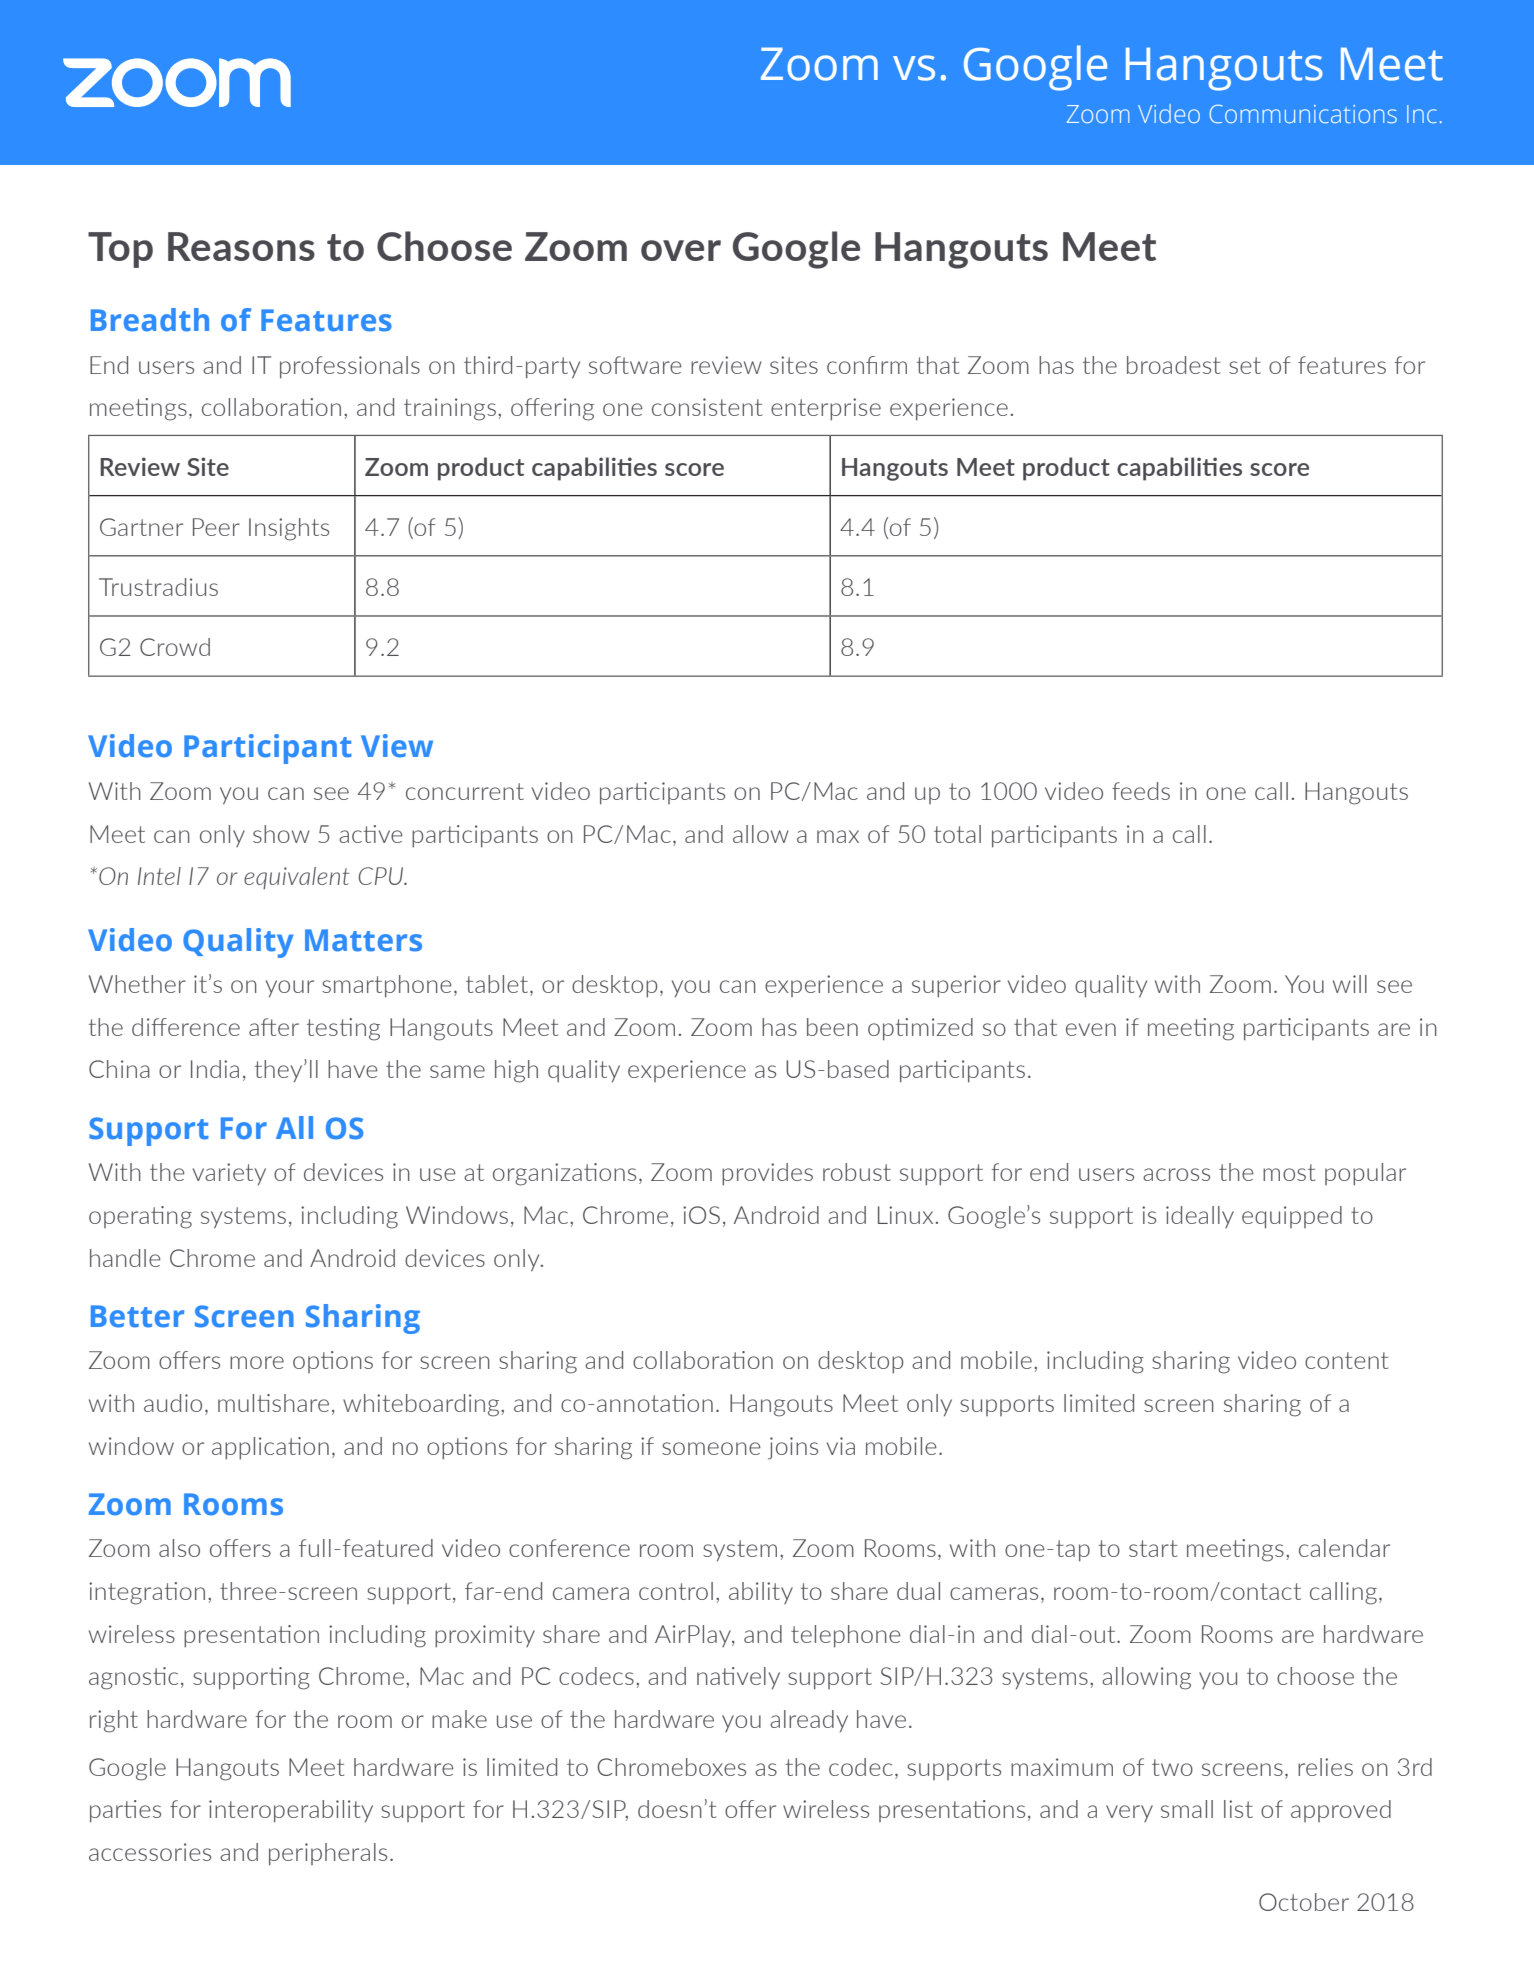 This page has height=1986, width=1534. Describe the element at coordinates (289, 529) in the page. I see `Insights` at that location.
